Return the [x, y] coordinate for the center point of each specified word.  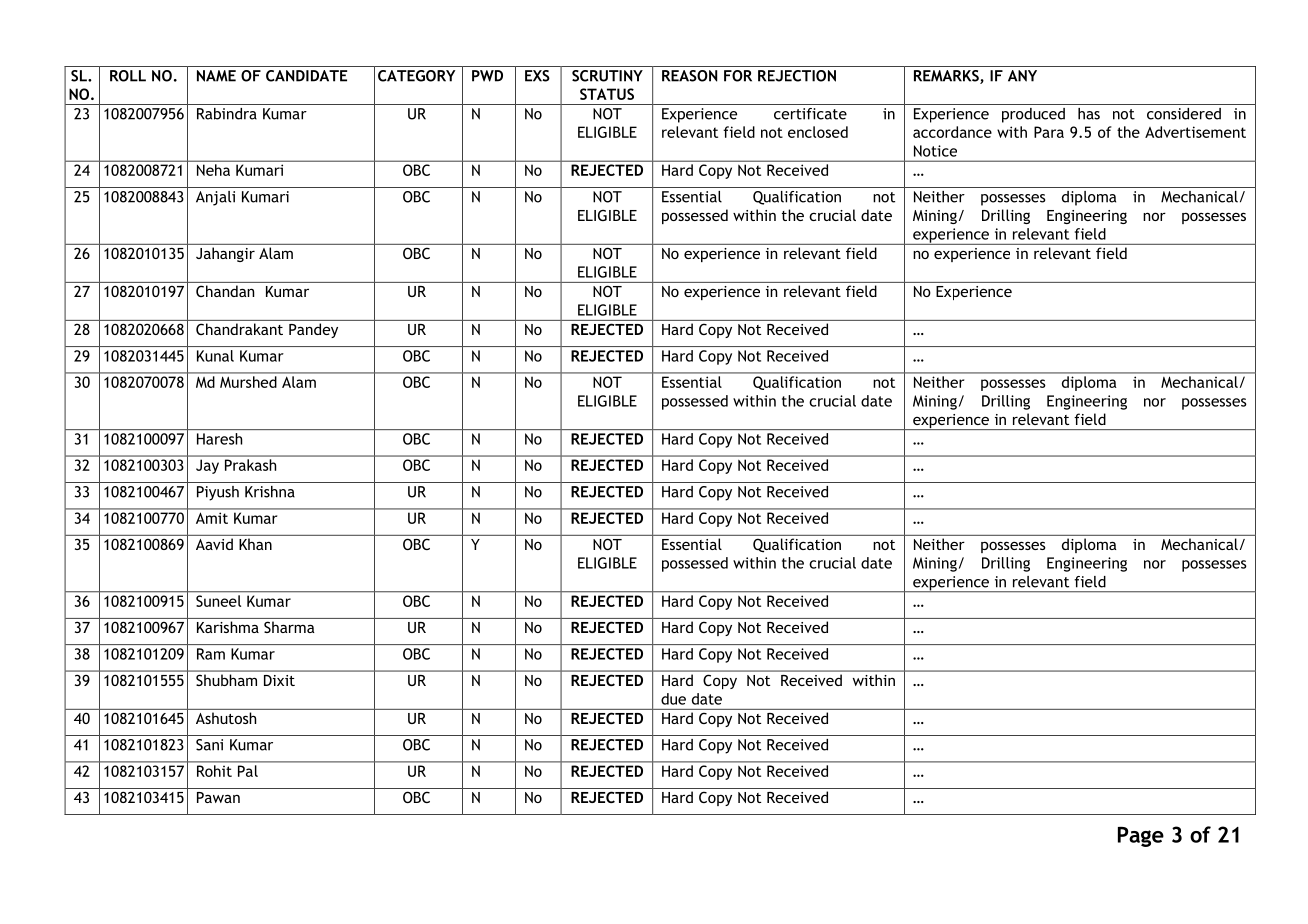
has [1089, 114]
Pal [248, 771]
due [673, 699]
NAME [216, 76]
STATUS [607, 94]
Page [1141, 837]
